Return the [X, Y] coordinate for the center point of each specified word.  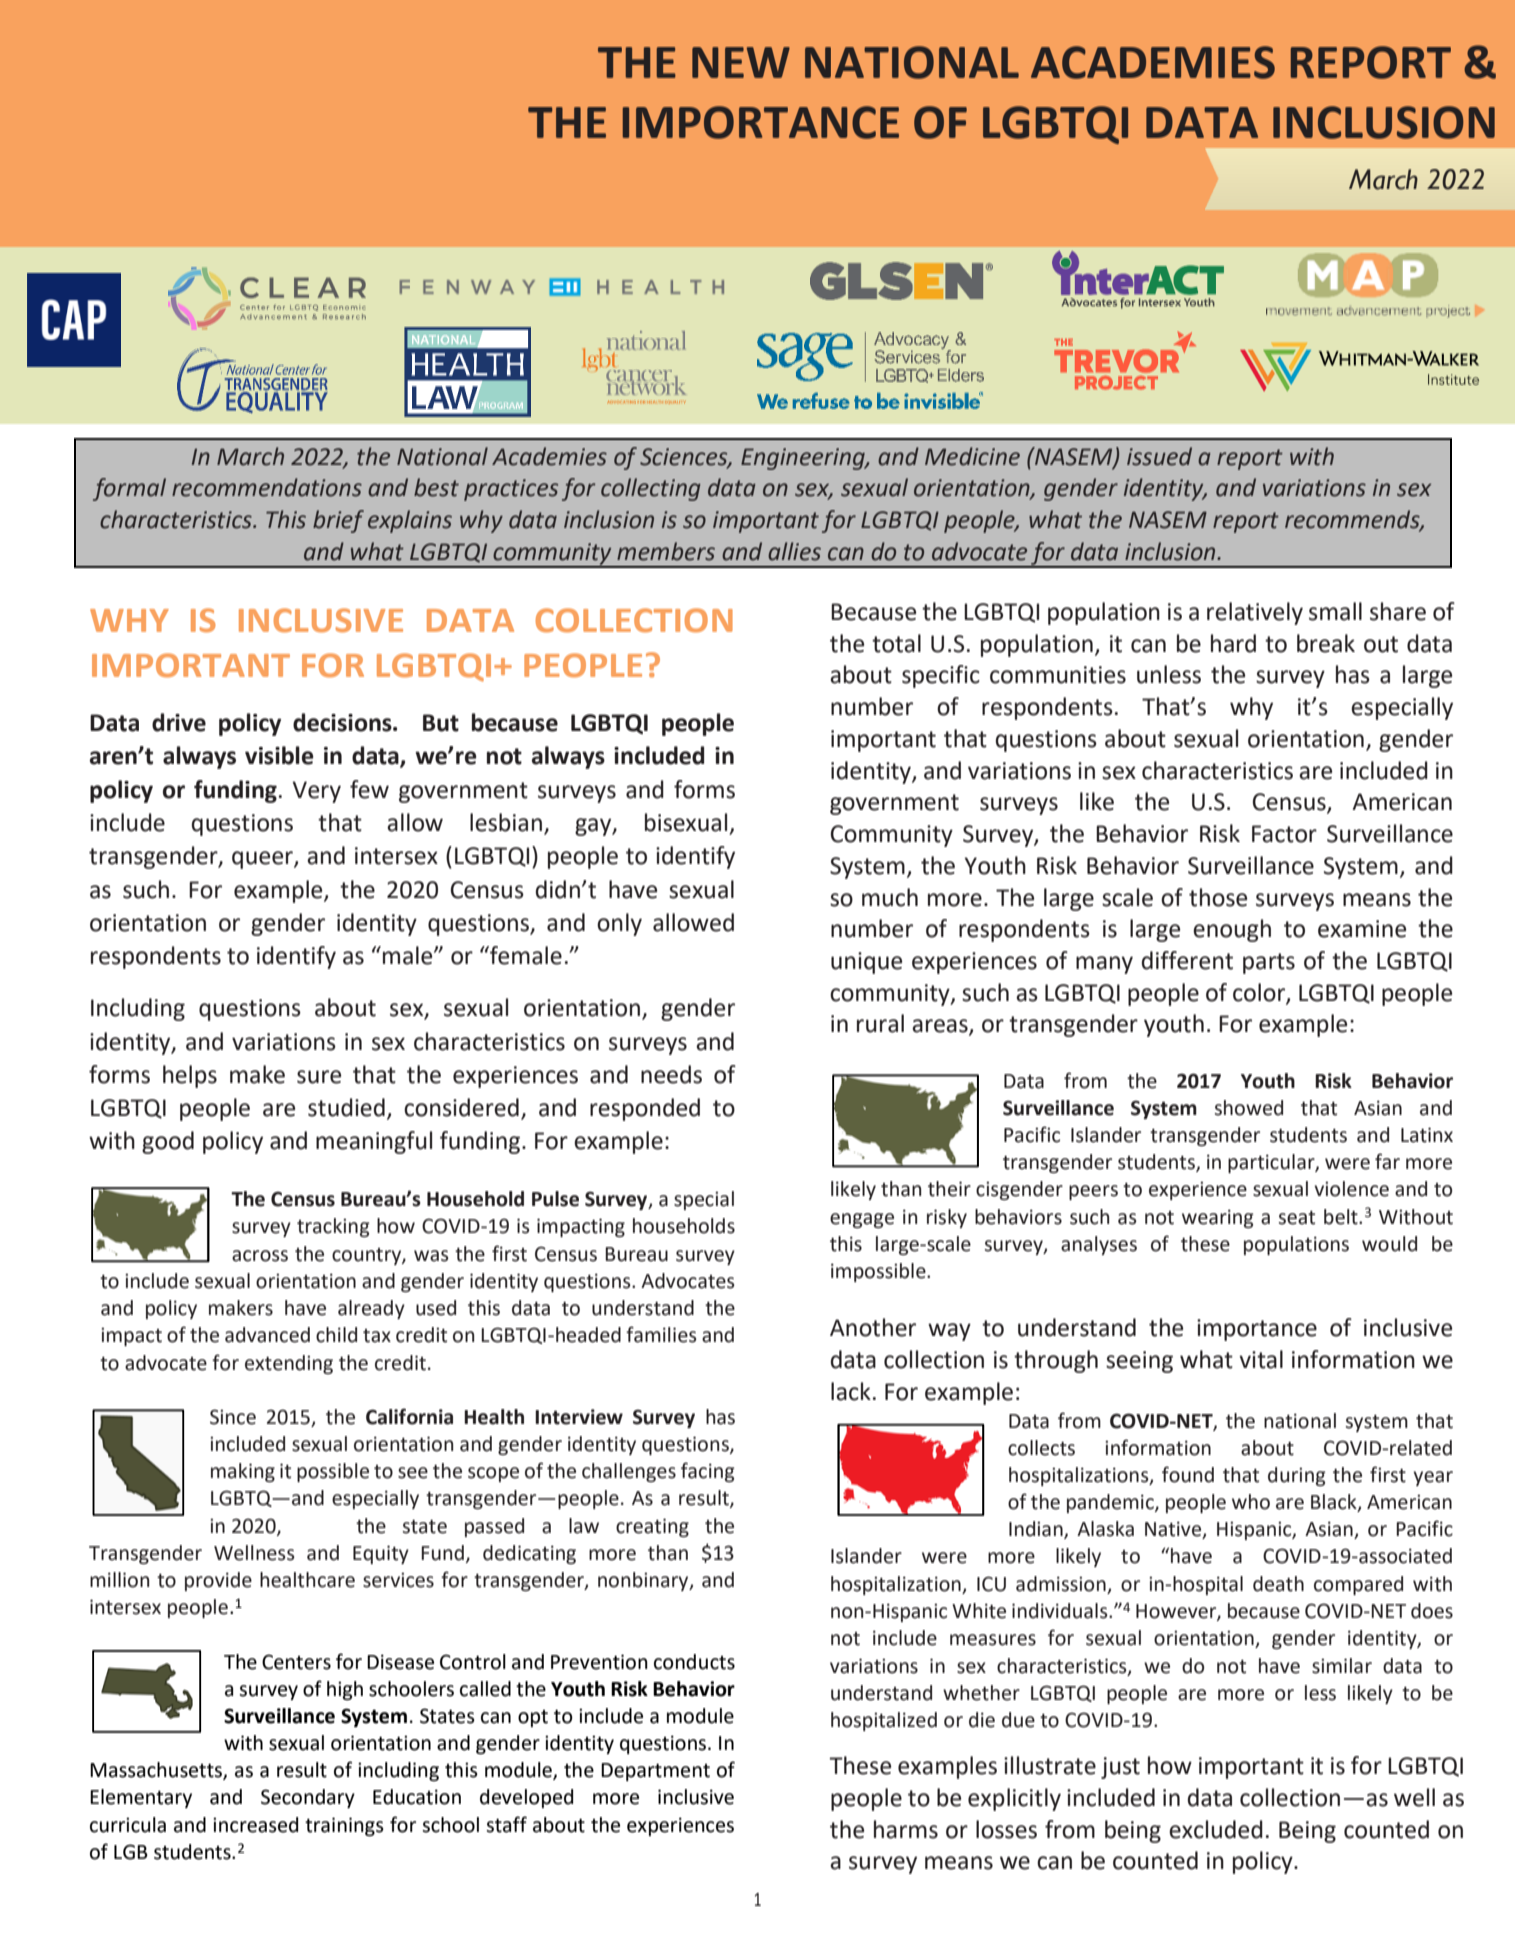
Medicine [972, 456]
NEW [741, 62]
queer [263, 860]
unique [866, 963]
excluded [1216, 1829]
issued [1159, 456]
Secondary [308, 1798]
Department [655, 1772]
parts [1269, 963]
